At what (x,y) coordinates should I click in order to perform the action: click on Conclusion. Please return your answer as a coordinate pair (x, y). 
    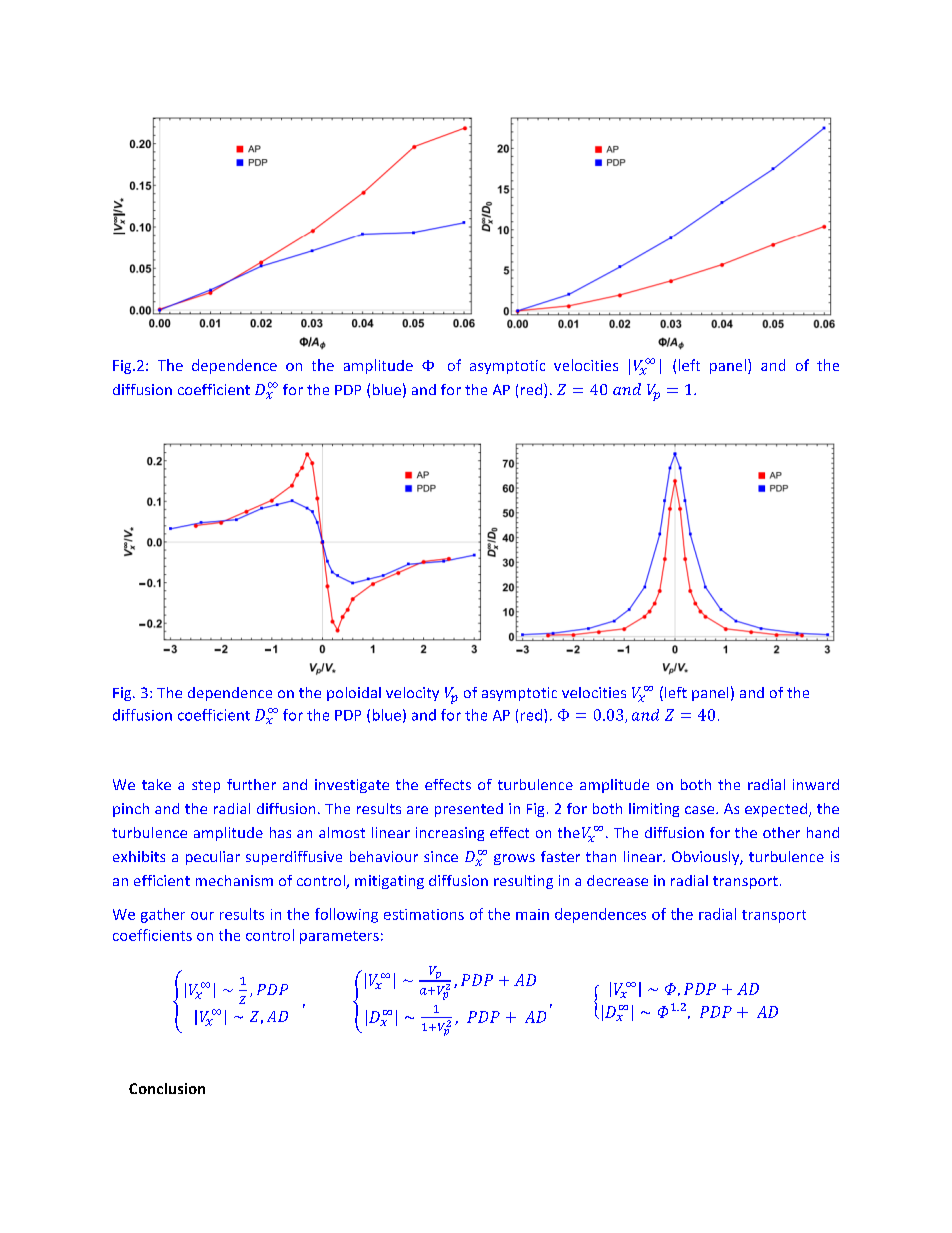
    Looking at the image, I should click on (167, 1088).
